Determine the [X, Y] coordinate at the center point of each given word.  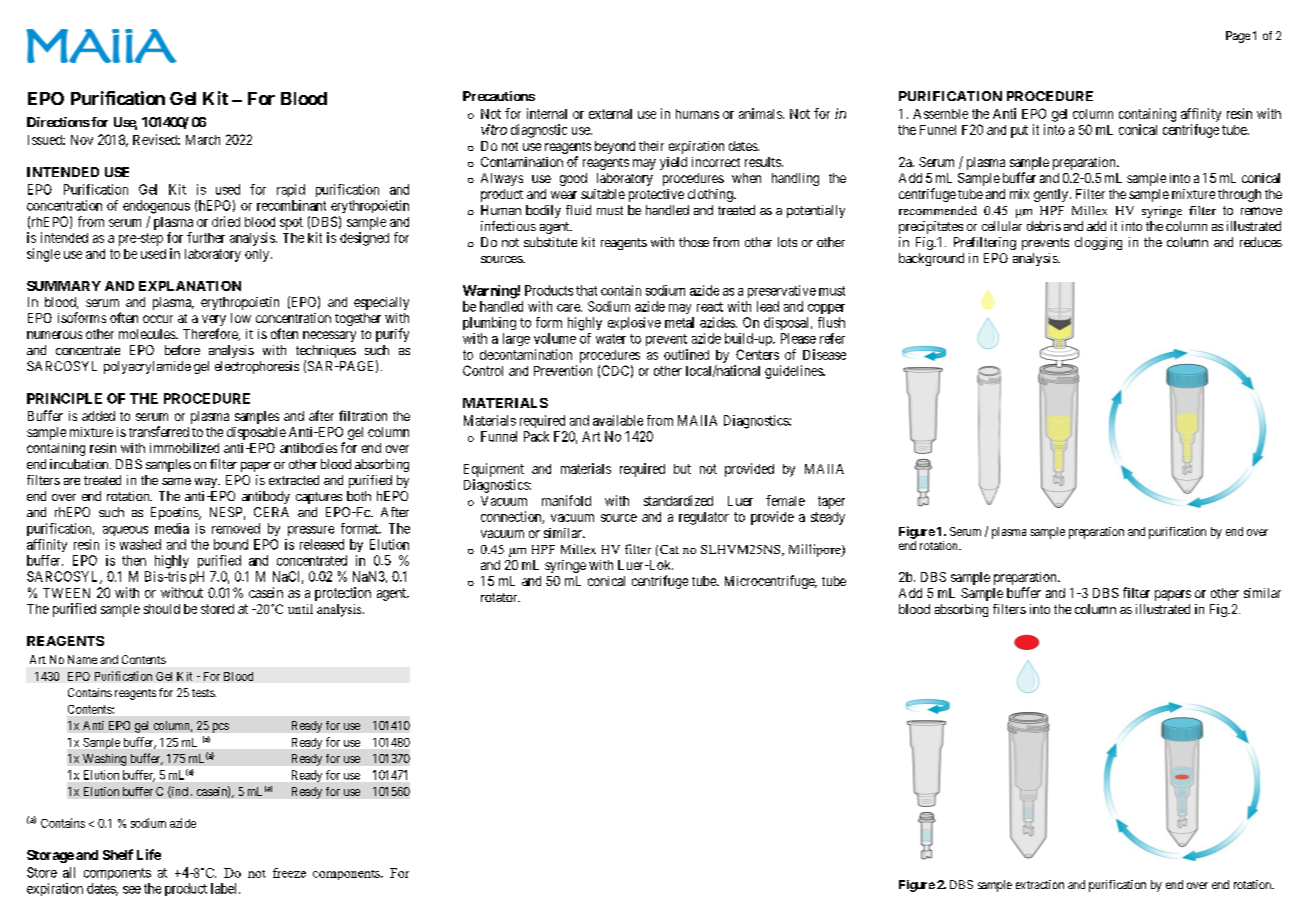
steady [828, 518]
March [203, 140]
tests [204, 693]
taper [831, 502]
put [1019, 131]
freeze [289, 873]
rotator [500, 597]
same [176, 481]
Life [149, 854]
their [651, 146]
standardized [678, 500]
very [214, 322]
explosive [634, 323]
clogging [1098, 243]
